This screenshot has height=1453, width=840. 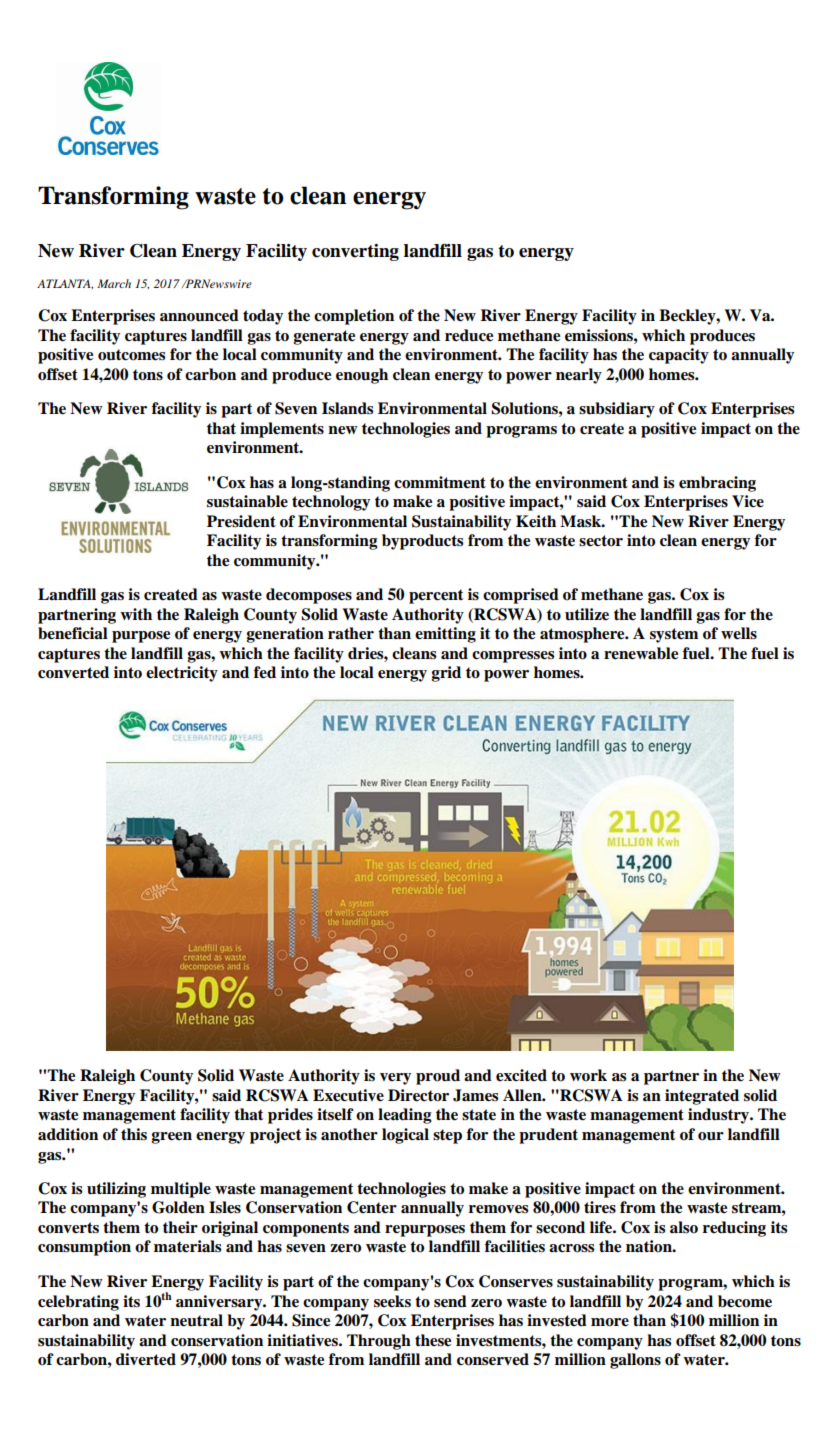 I want to click on very, so click(x=395, y=1079).
